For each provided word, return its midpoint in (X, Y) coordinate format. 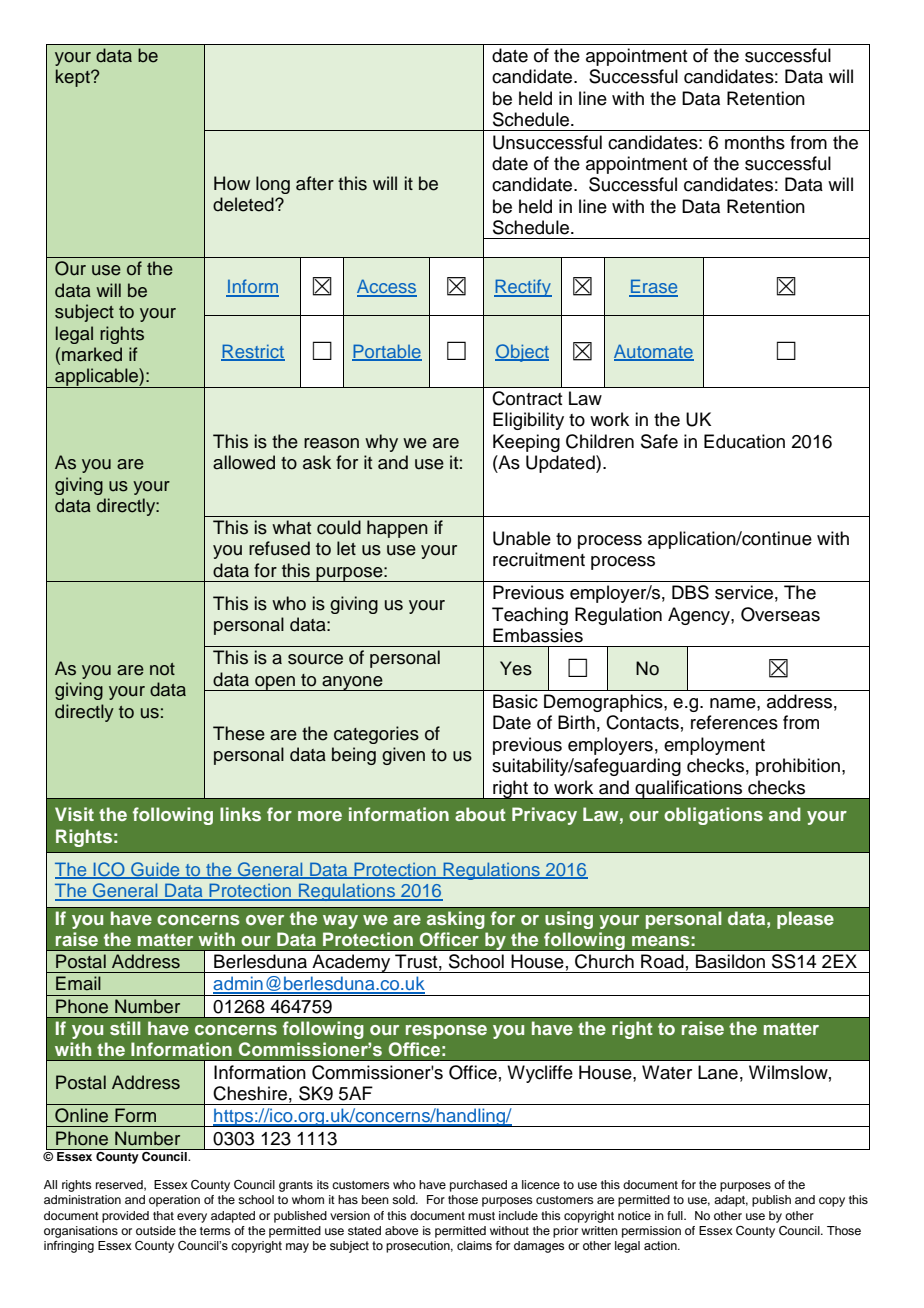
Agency (700, 616)
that (163, 1215)
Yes (516, 668)
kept (74, 78)
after (315, 183)
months (755, 142)
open (275, 683)
